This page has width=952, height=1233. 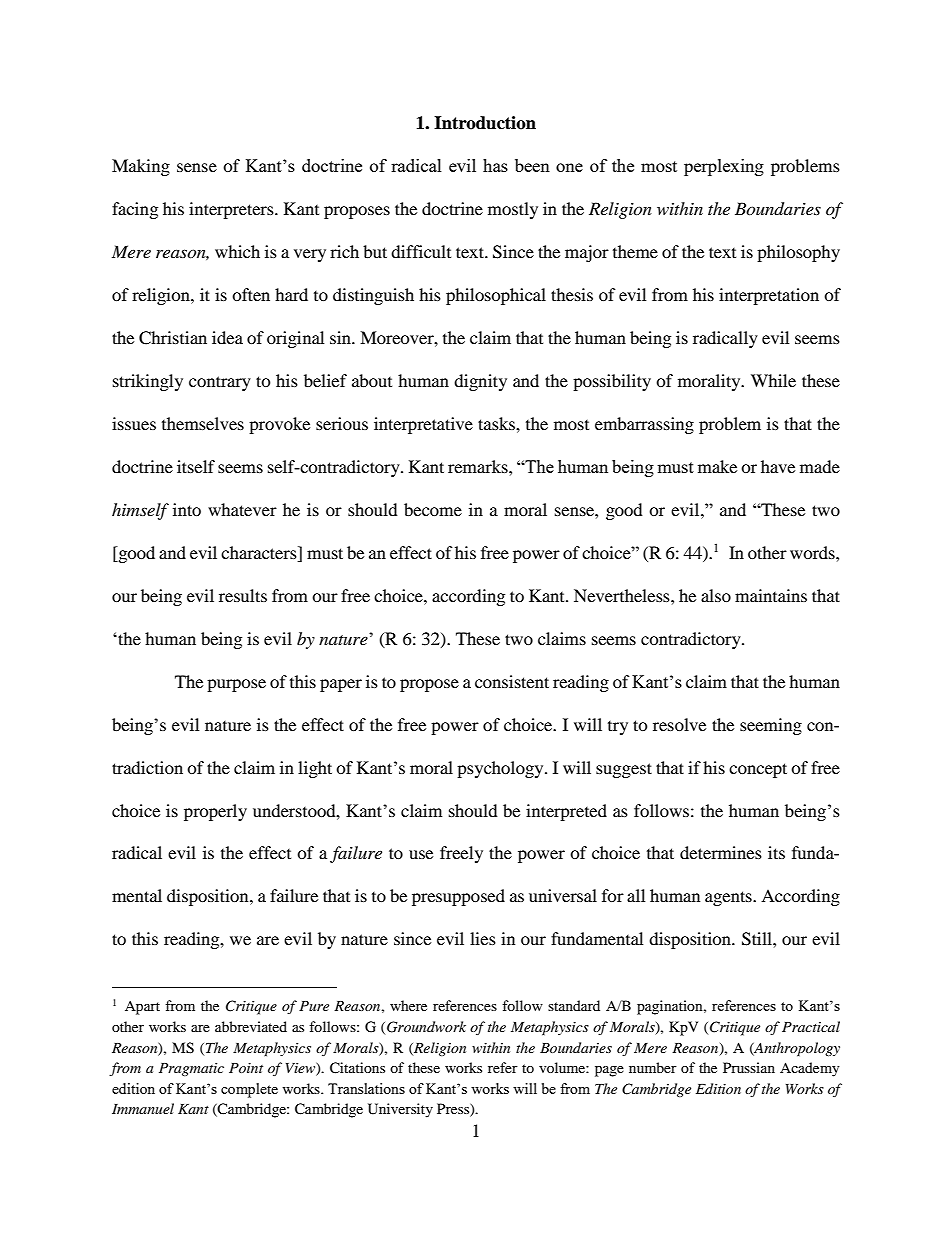 What do you see at coordinates (512, 681) in the page?
I see `consistent` at bounding box center [512, 681].
